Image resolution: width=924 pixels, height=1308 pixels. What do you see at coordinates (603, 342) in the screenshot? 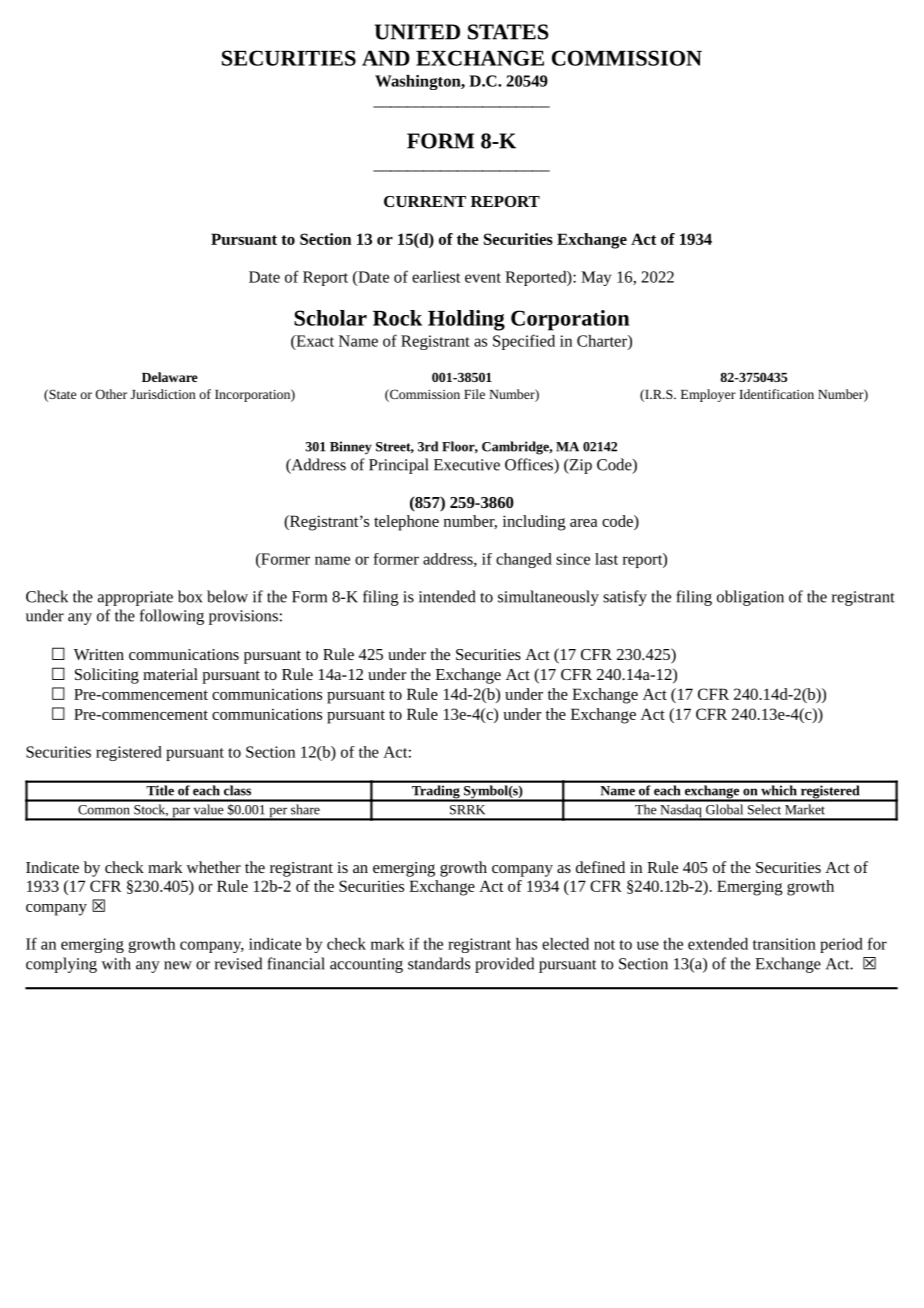
I see `Charter` at bounding box center [603, 342].
